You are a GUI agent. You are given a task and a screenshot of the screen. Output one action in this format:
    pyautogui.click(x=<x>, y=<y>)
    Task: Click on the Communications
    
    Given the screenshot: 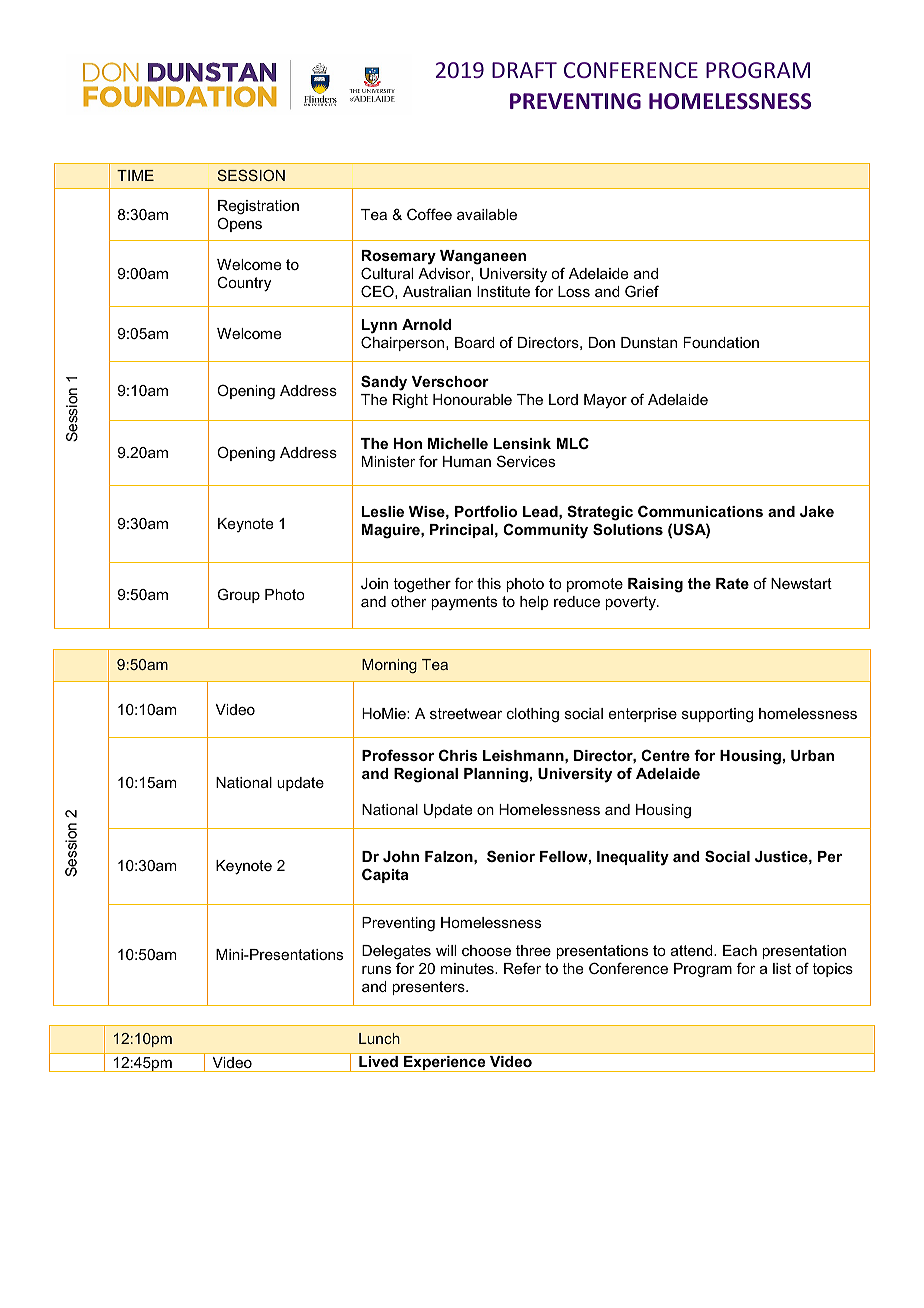 What is the action you would take?
    pyautogui.click(x=700, y=511)
